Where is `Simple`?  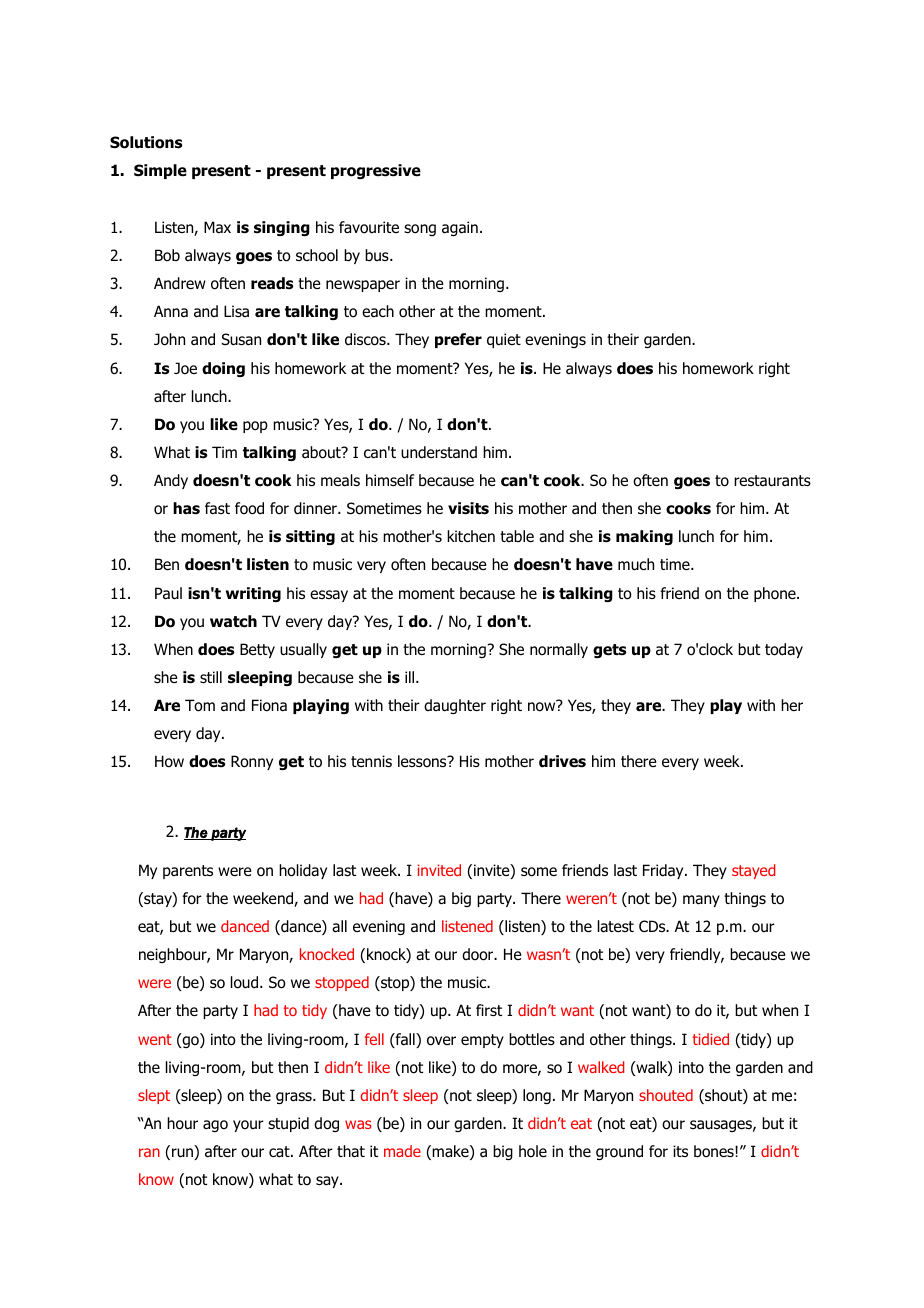 Simple is located at coordinates (160, 171).
